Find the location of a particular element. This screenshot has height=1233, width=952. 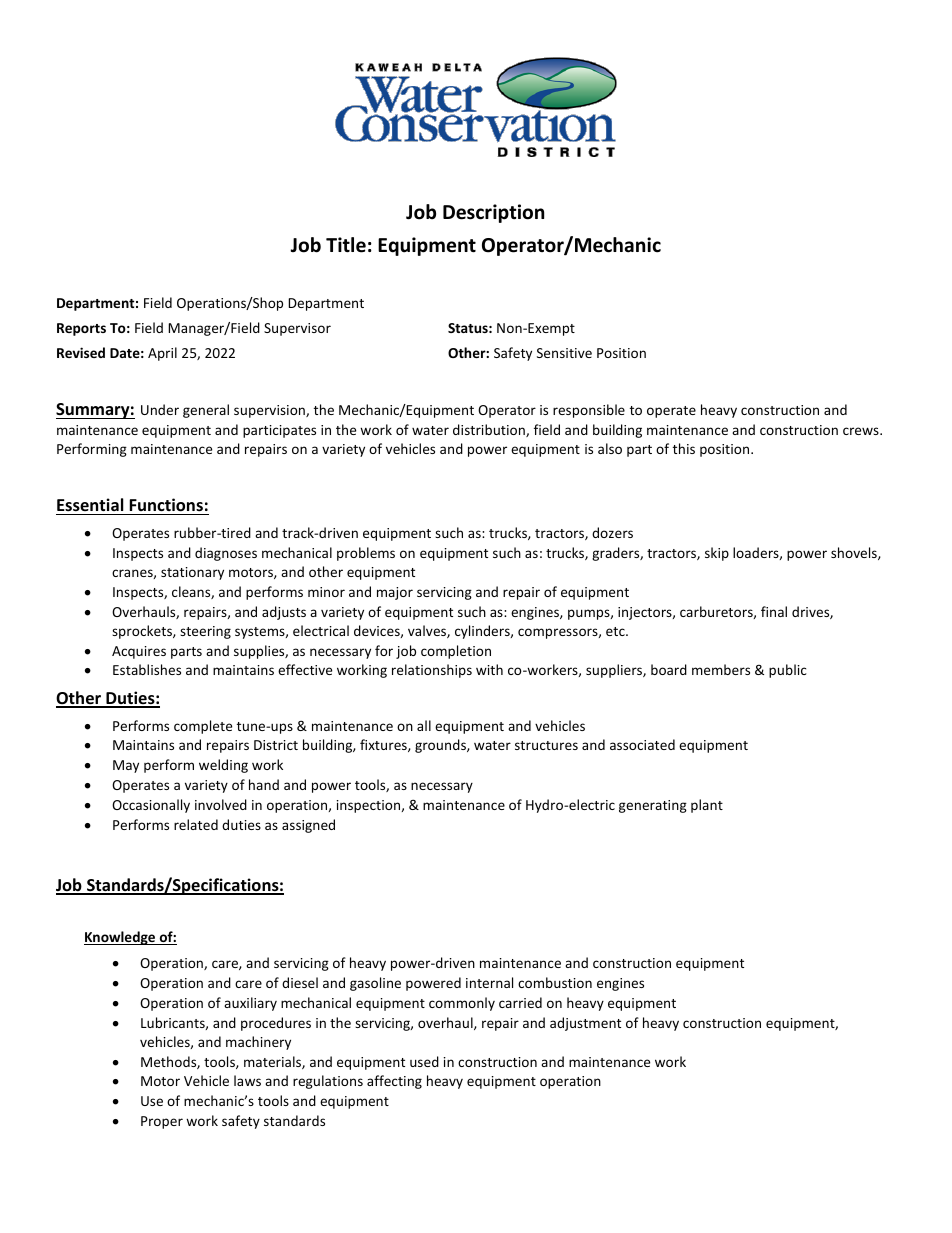

Reports is located at coordinates (81, 329).
